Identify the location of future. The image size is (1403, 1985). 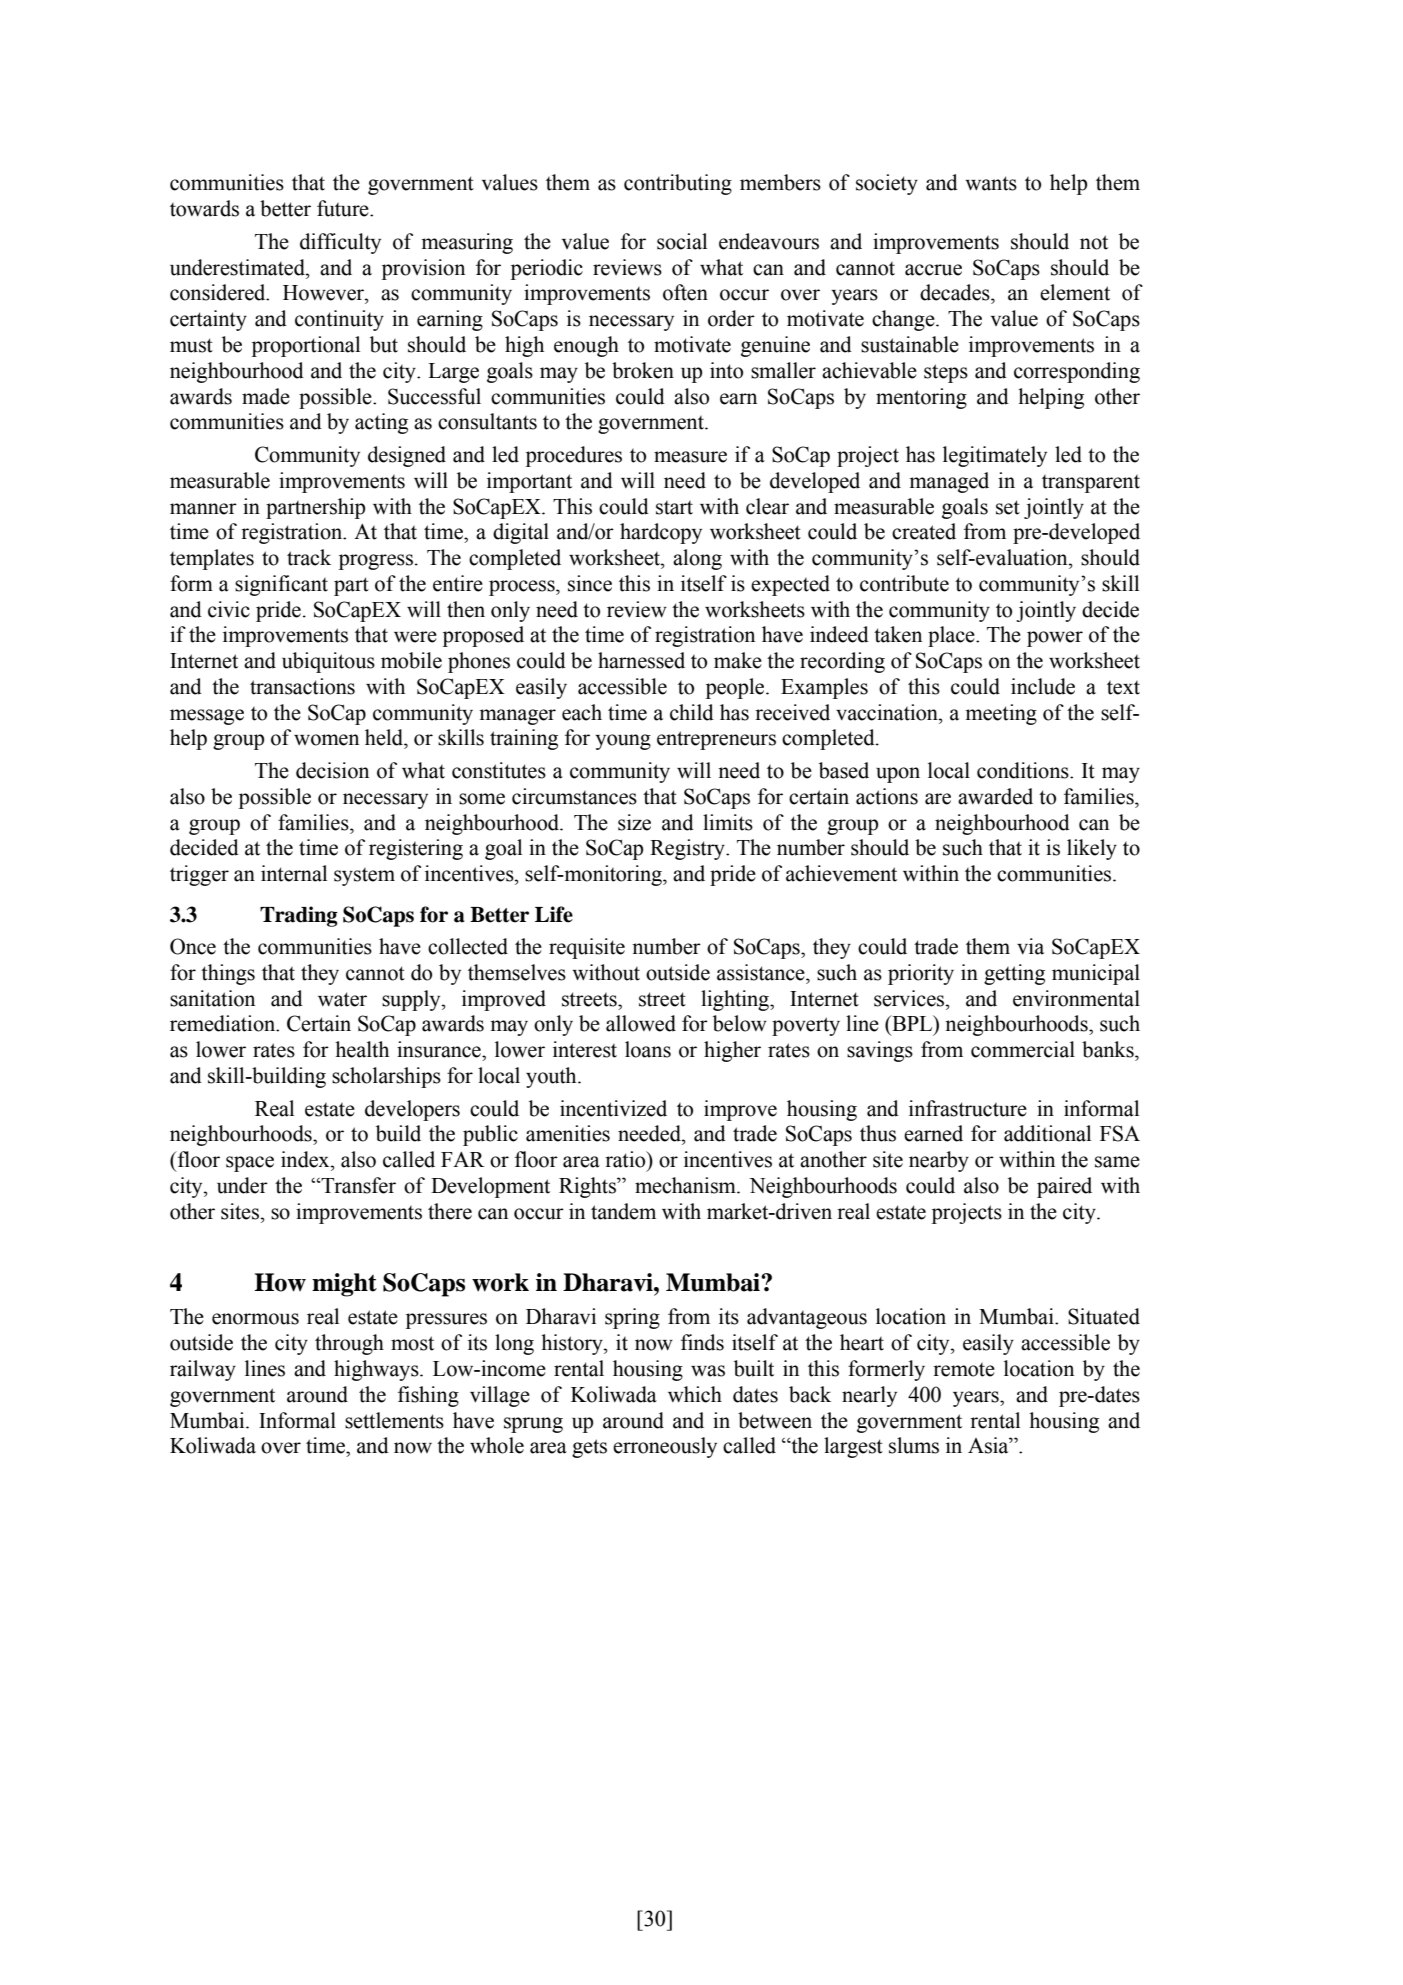
(344, 208).
